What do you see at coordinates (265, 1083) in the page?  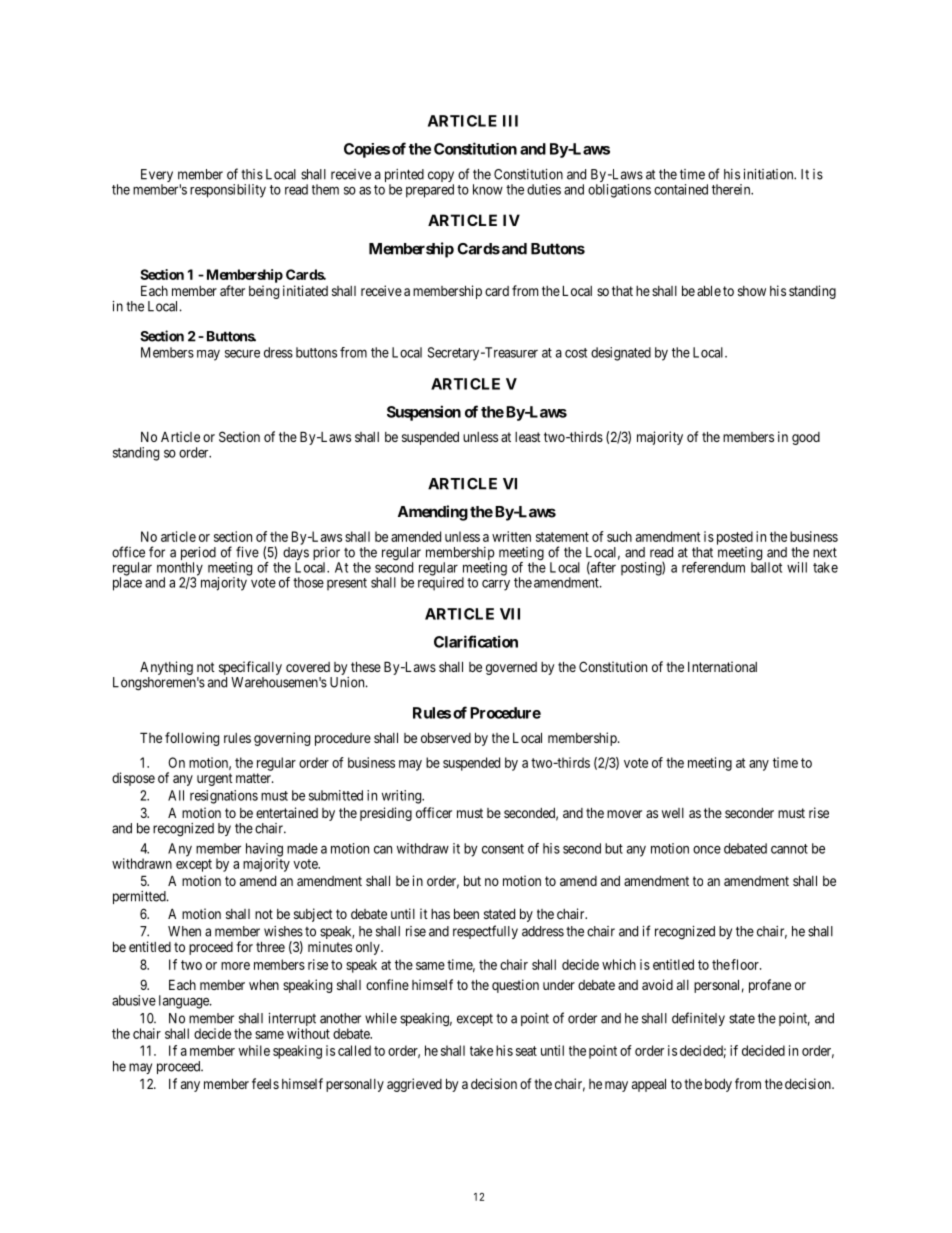 I see `feels` at bounding box center [265, 1083].
